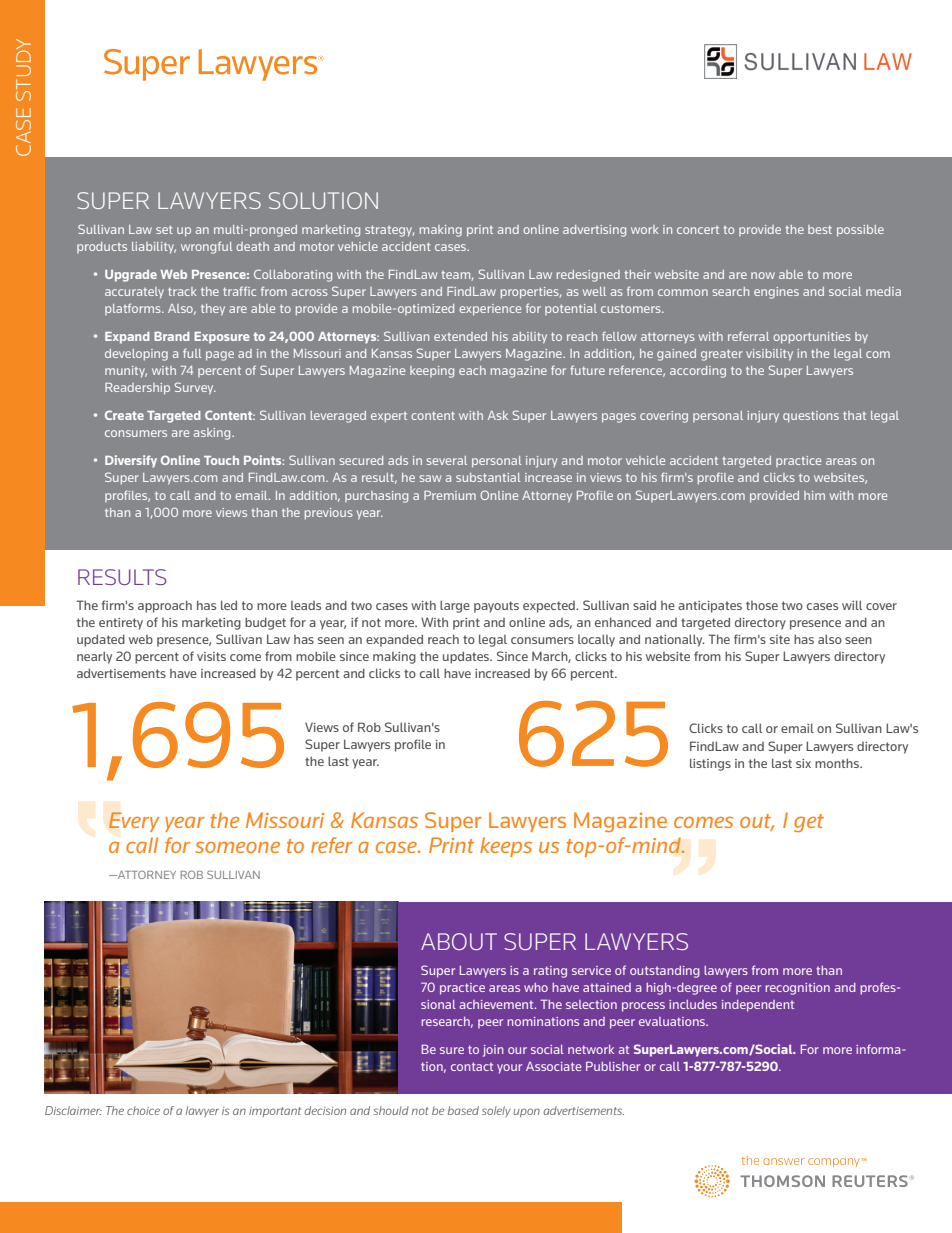 Image resolution: width=952 pixels, height=1233 pixels. Describe the element at coordinates (758, 1006) in the screenshot. I see `independent` at that location.
